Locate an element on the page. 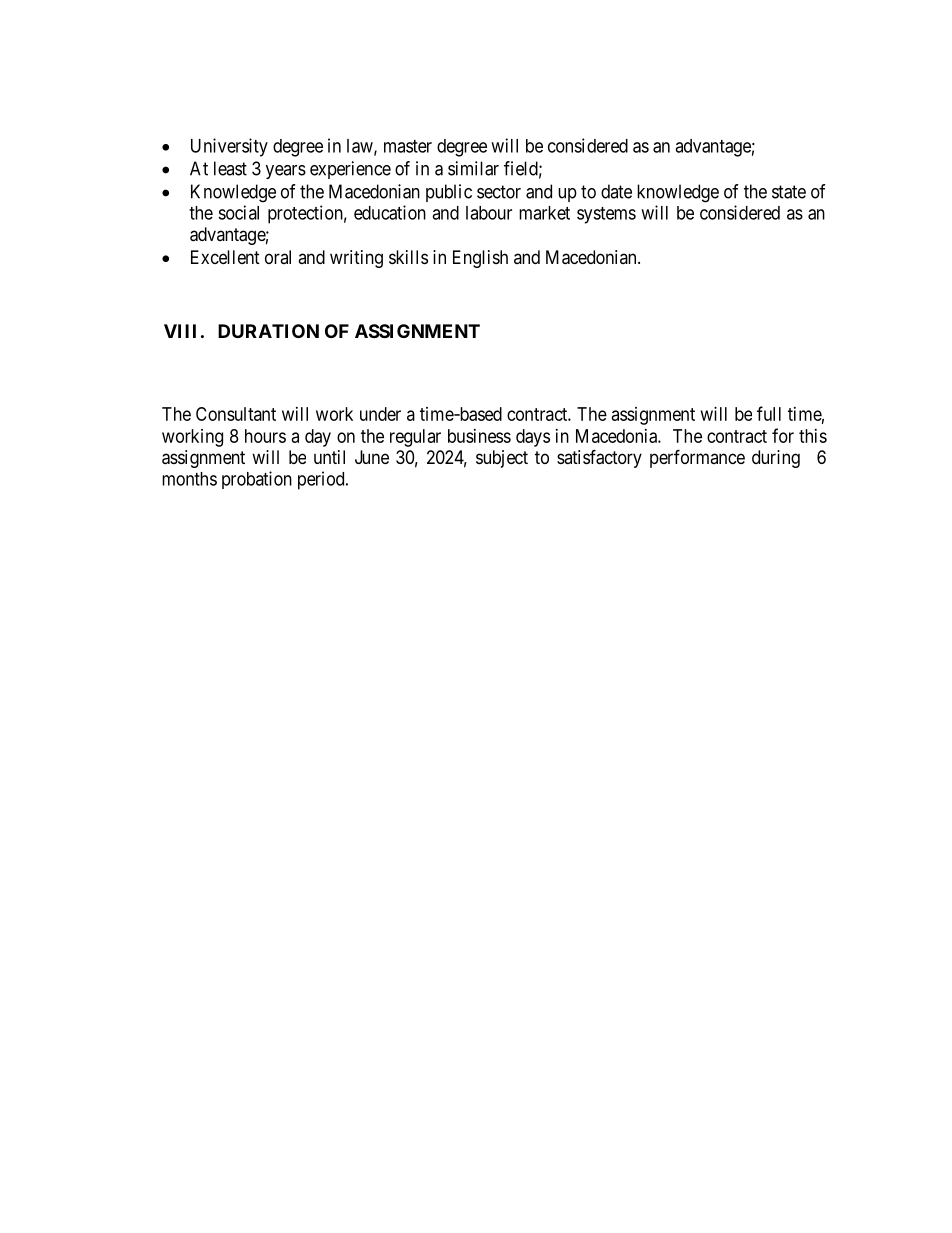 The width and height of the document is (952, 1233). under is located at coordinates (380, 414).
